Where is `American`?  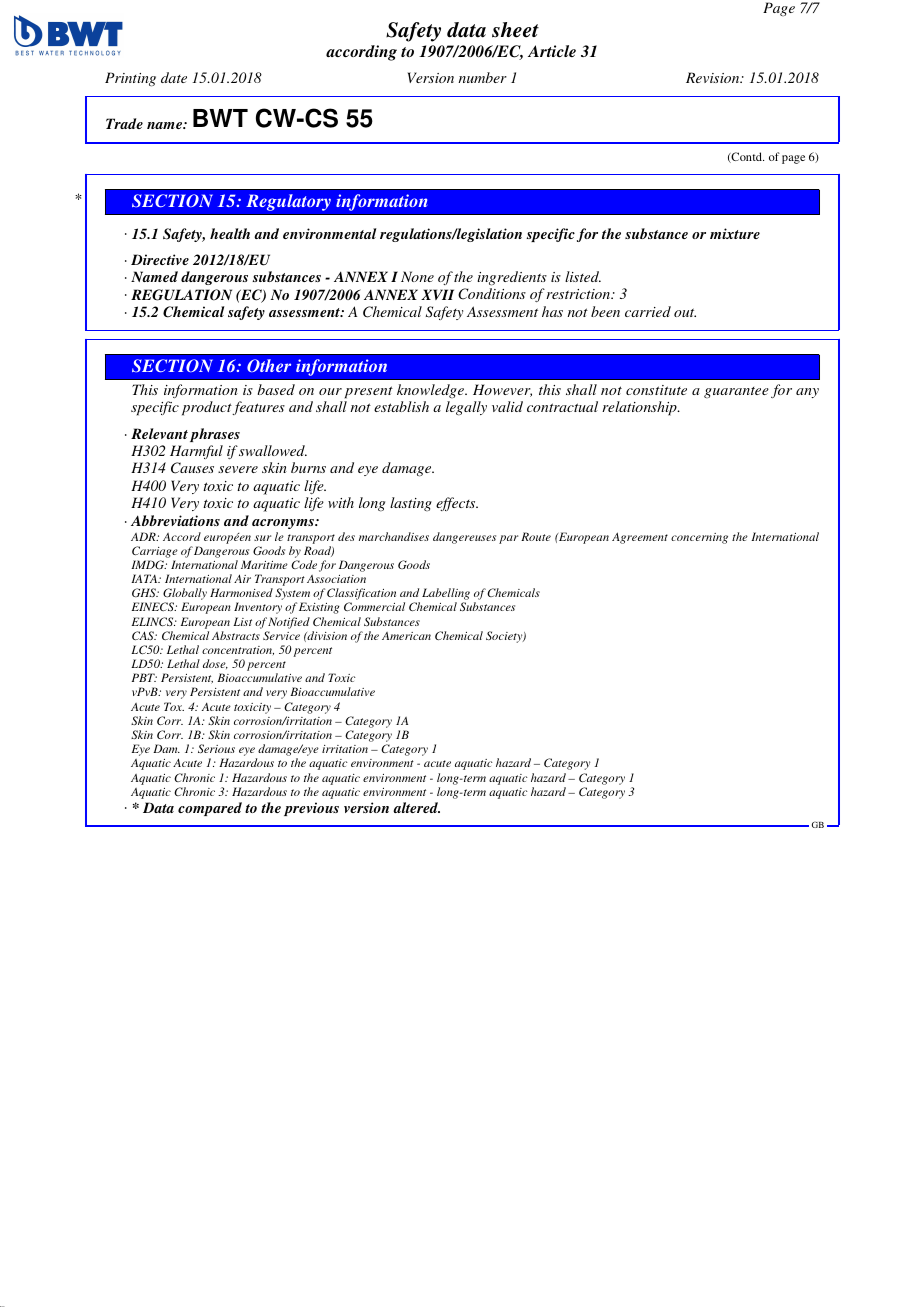 American is located at coordinates (406, 636).
